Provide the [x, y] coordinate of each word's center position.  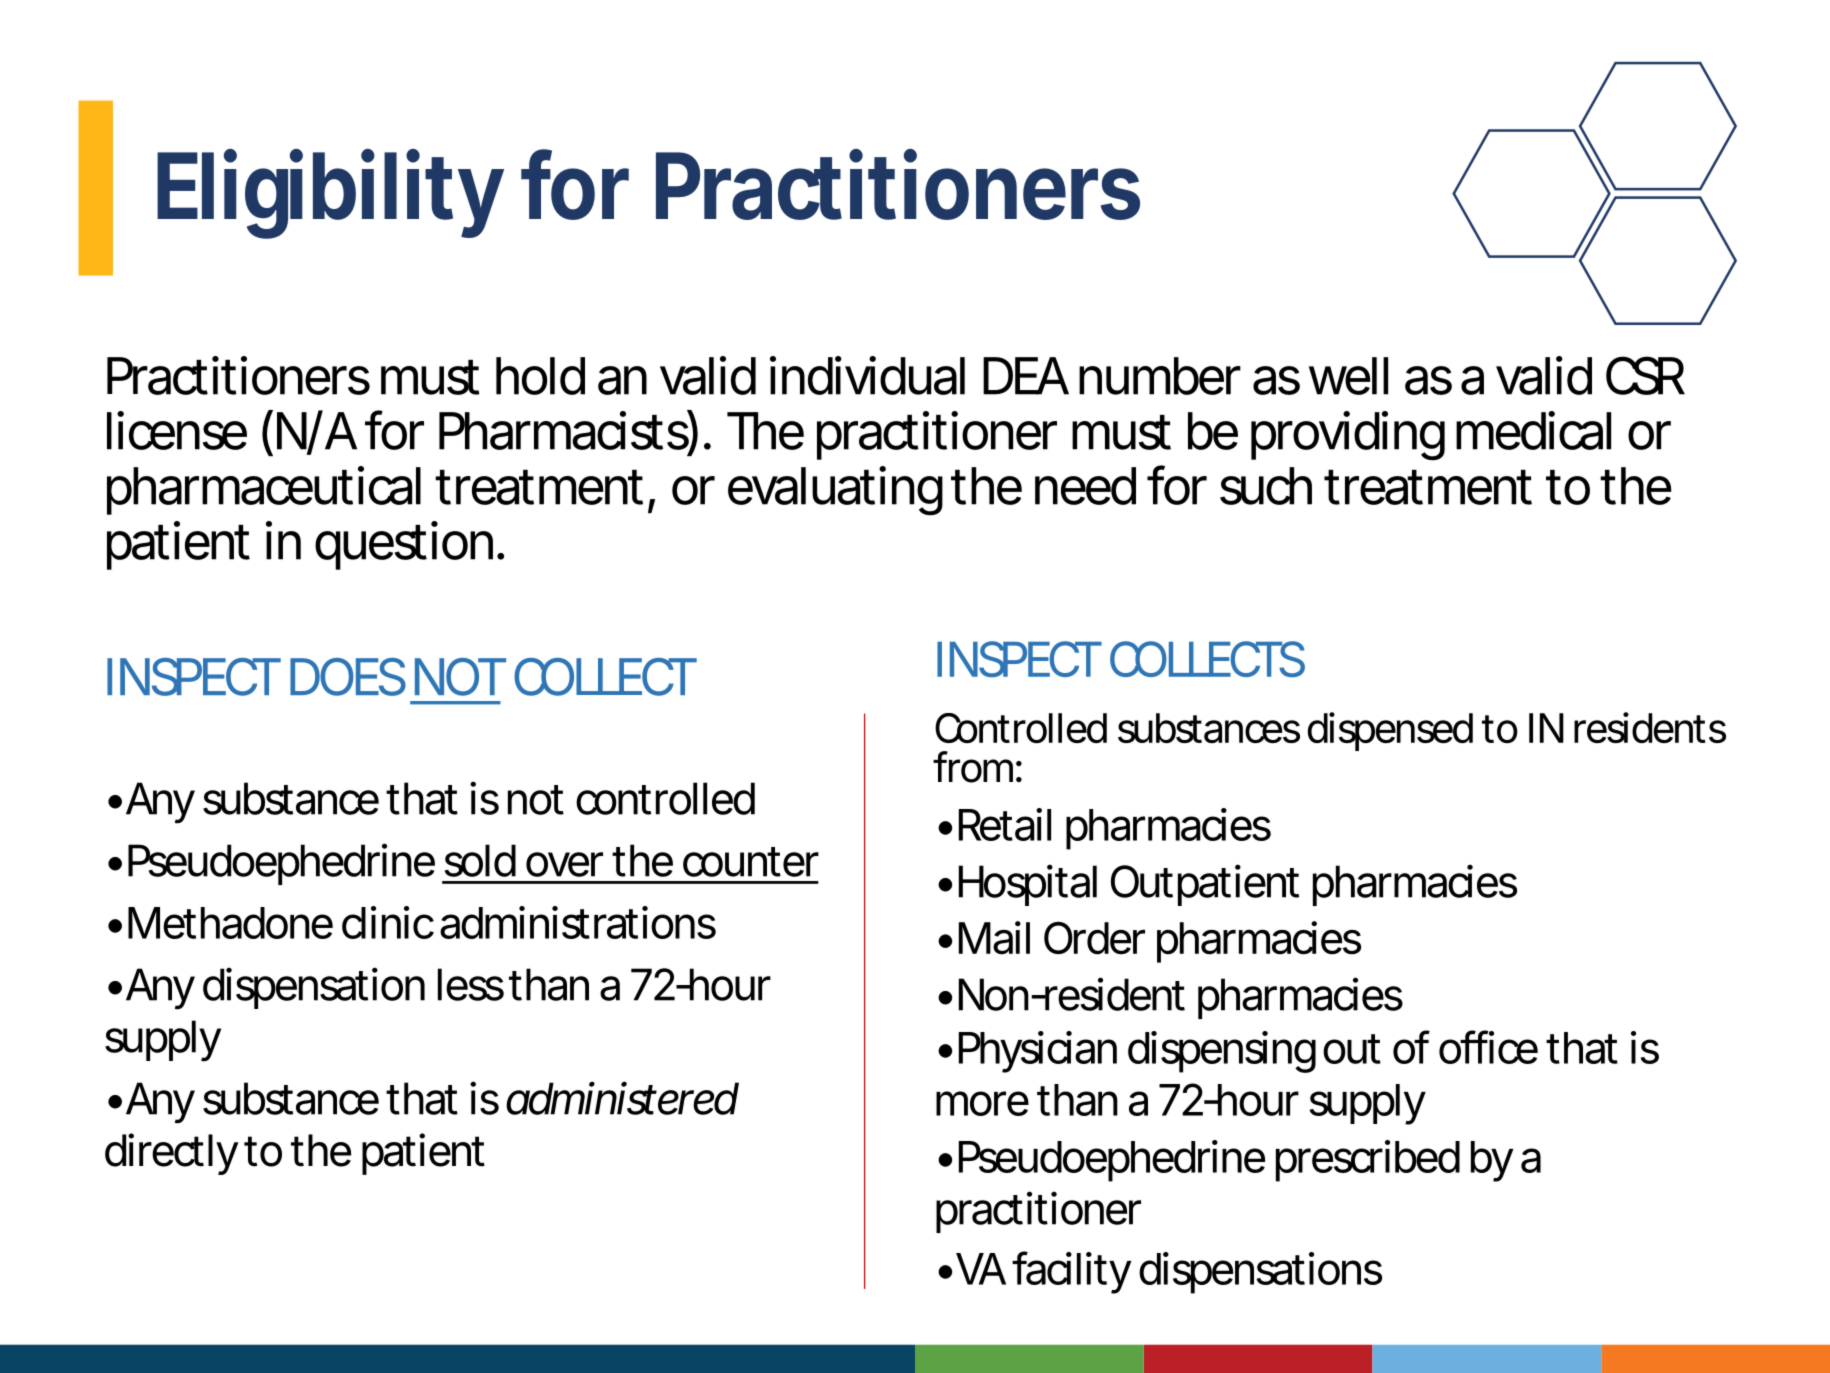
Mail [994, 938]
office [1488, 1047]
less [471, 984]
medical [1533, 430]
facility [1072, 1272]
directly [172, 1154]
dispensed [1390, 731]
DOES [348, 677]
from [973, 767]
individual [867, 375]
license [177, 430]
